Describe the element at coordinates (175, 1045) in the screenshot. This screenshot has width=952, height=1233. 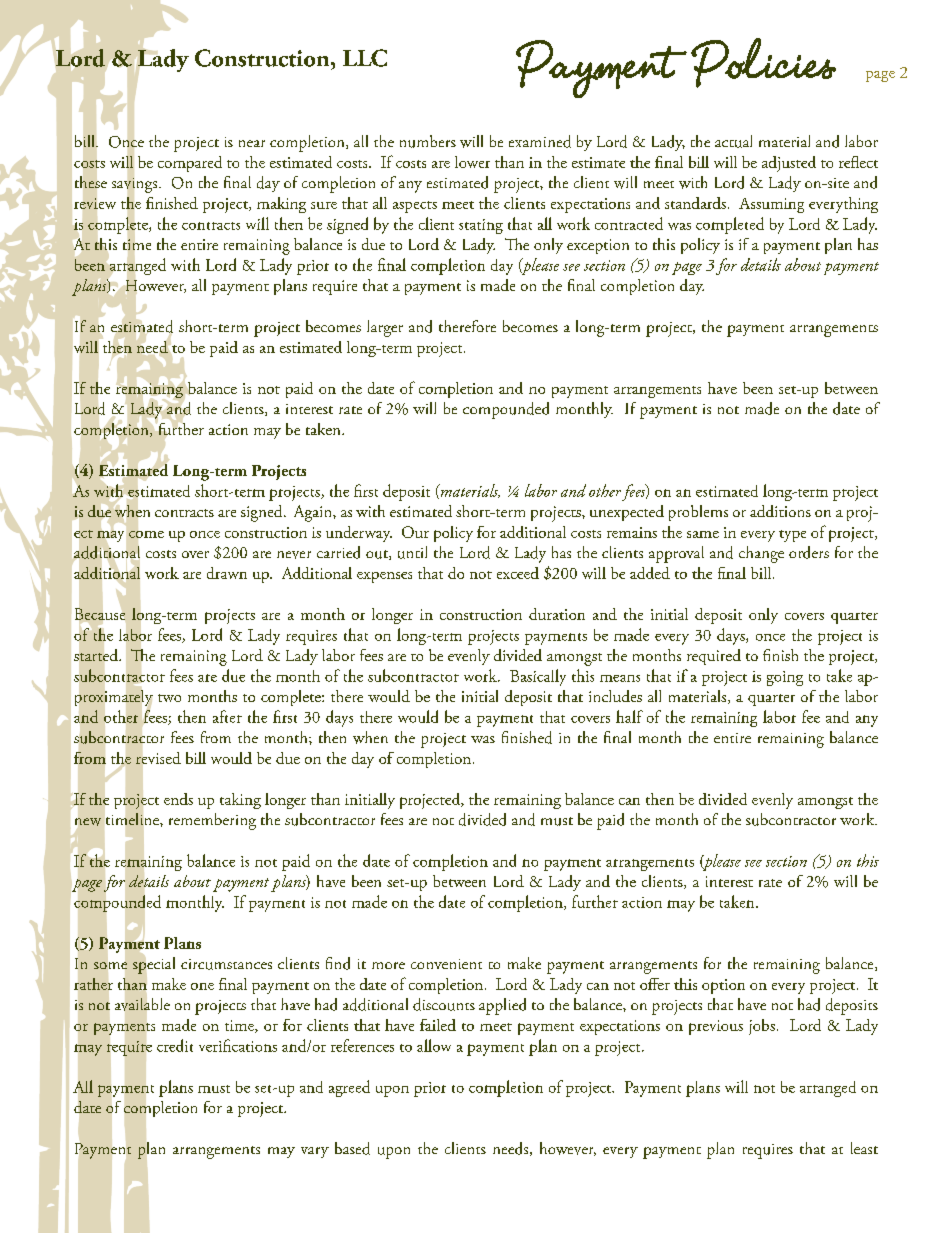
I see `credit` at that location.
